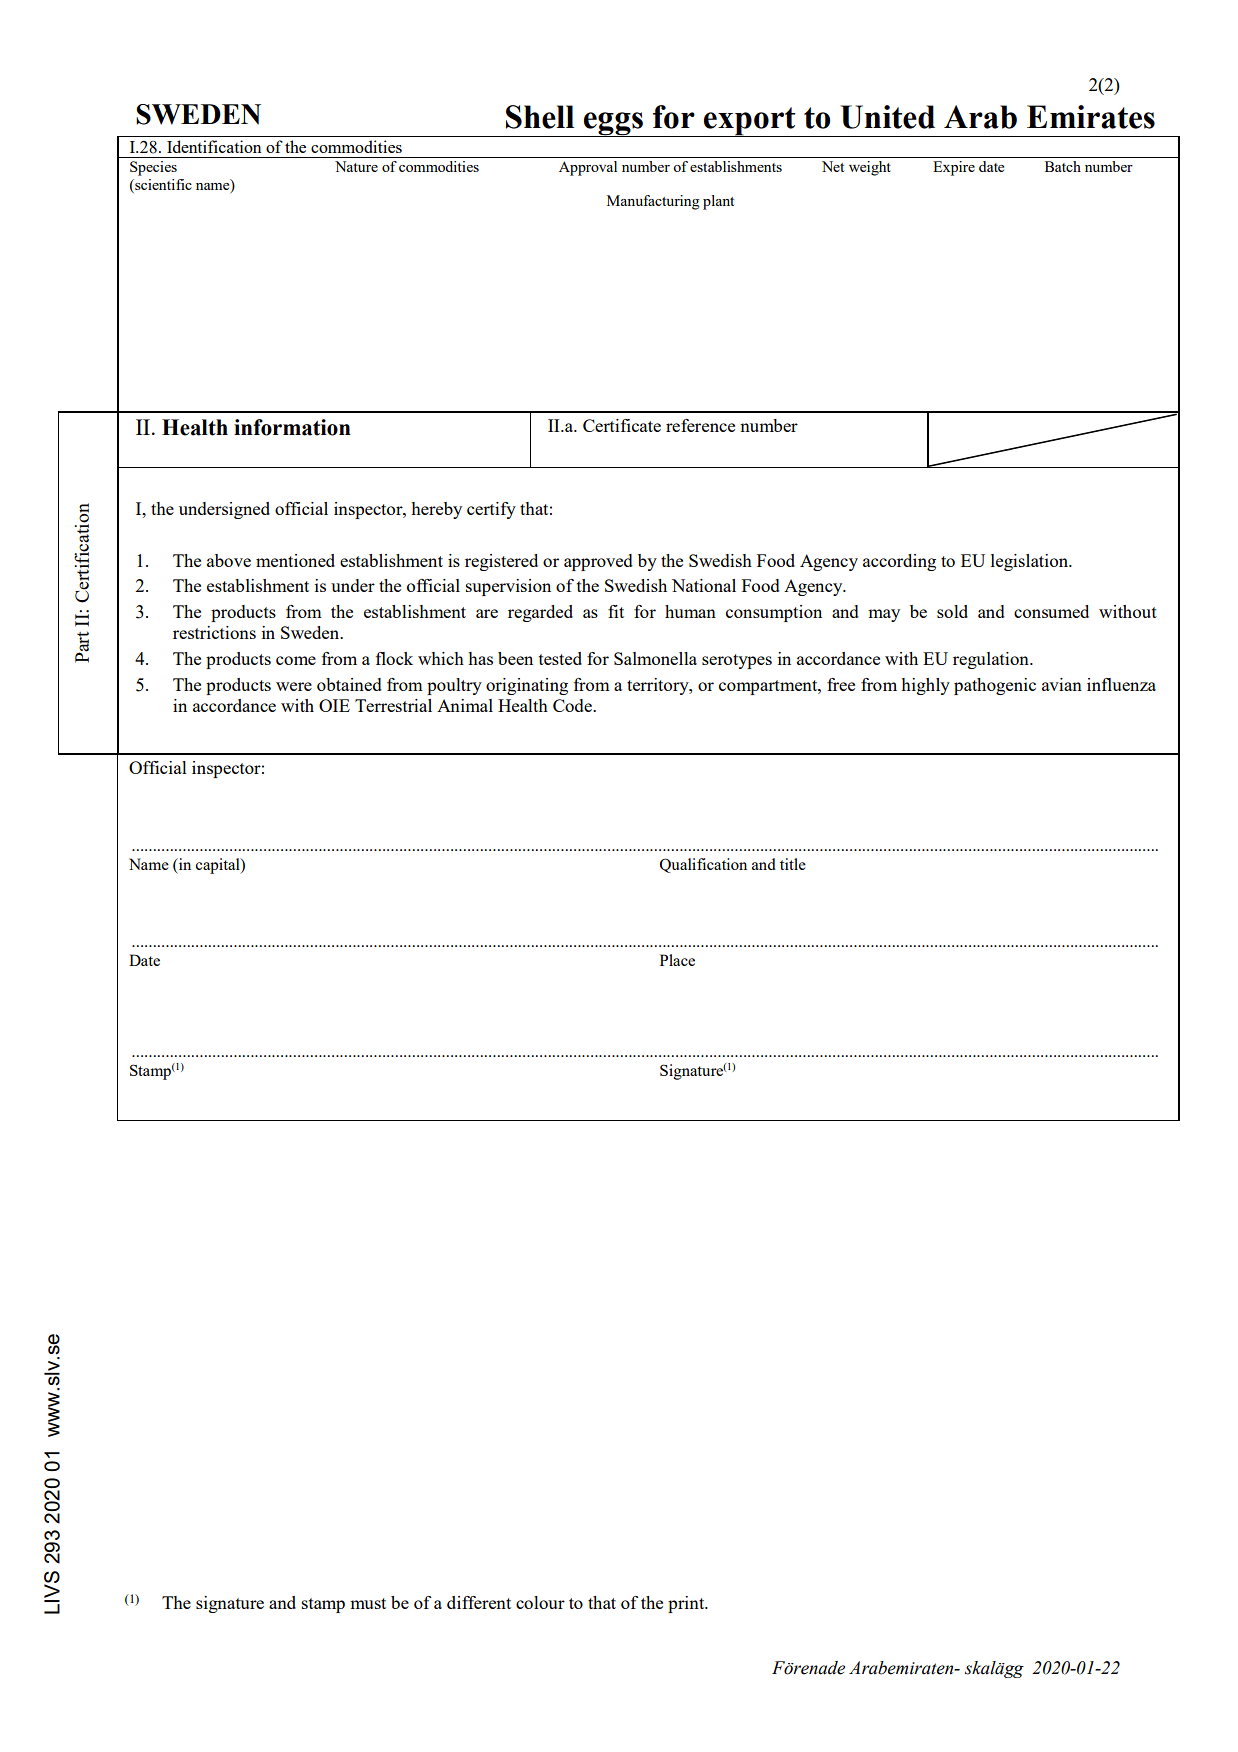 The image size is (1238, 1752). Describe the element at coordinates (214, 146) in the screenshot. I see `Identification` at that location.
